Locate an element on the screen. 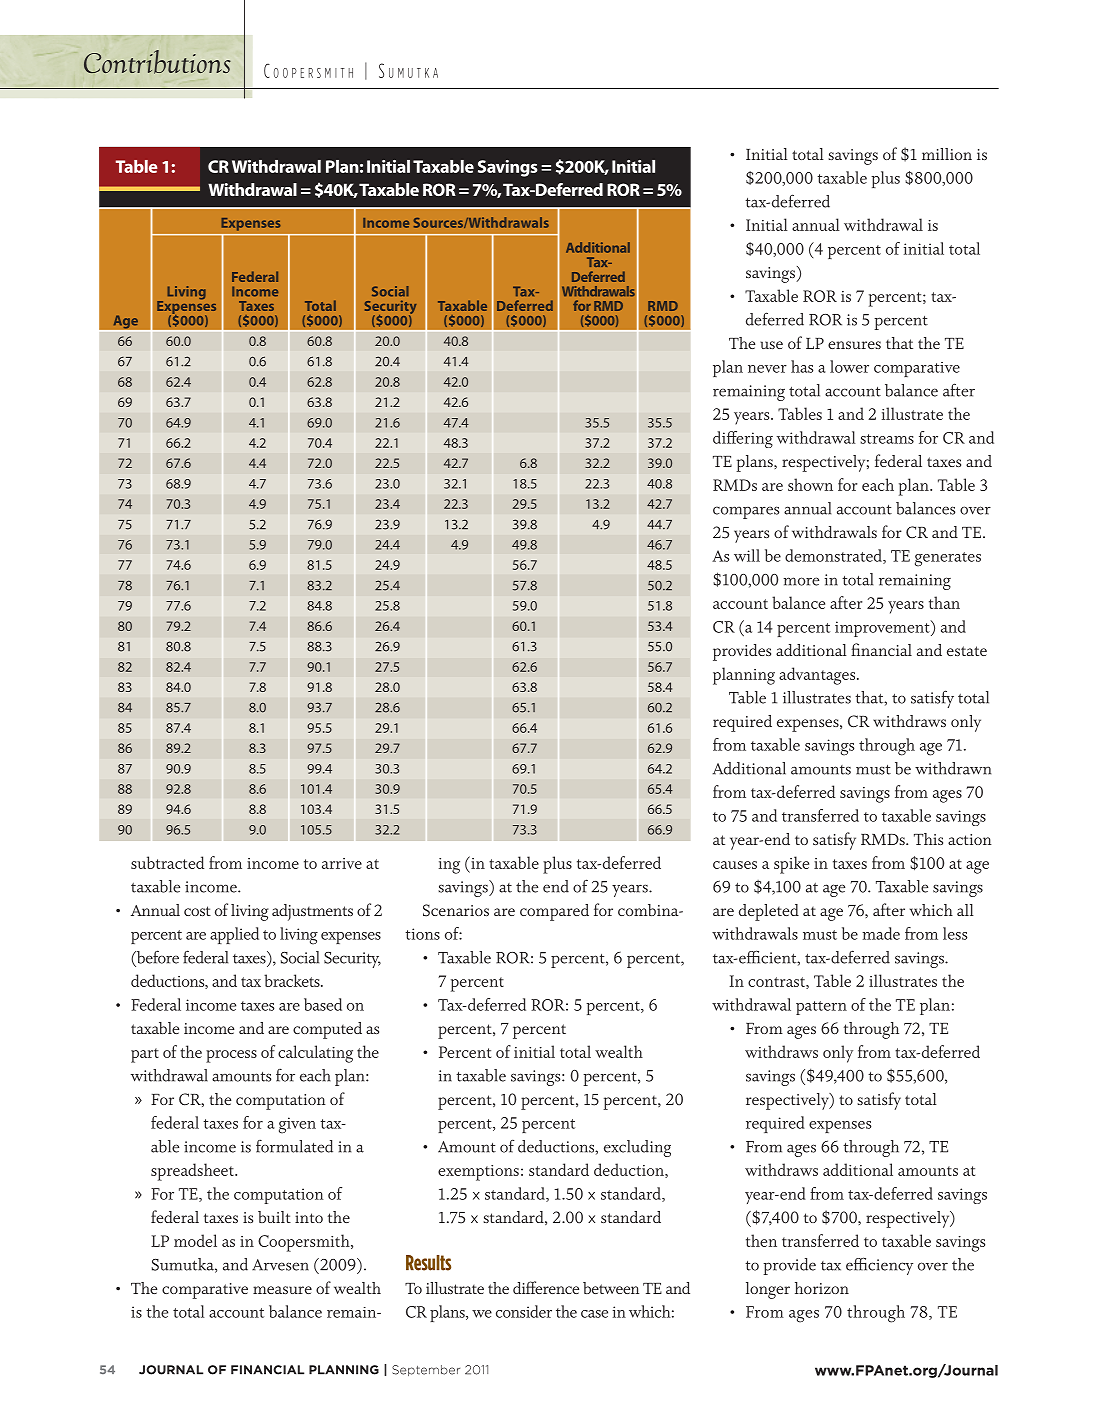 The width and height of the screenshot is (1096, 1423). never is located at coordinates (767, 369).
